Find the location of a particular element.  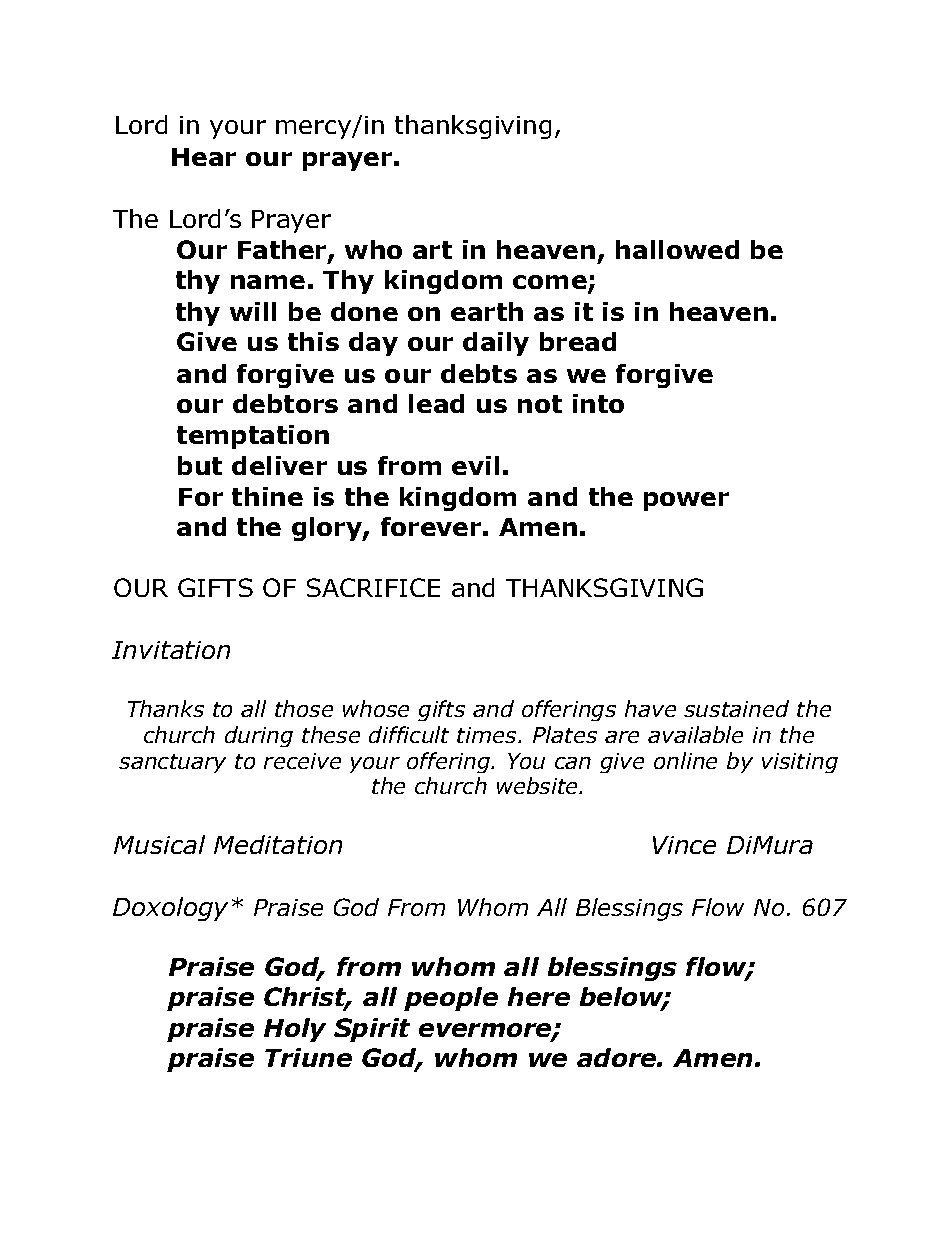

during is located at coordinates (259, 736).
